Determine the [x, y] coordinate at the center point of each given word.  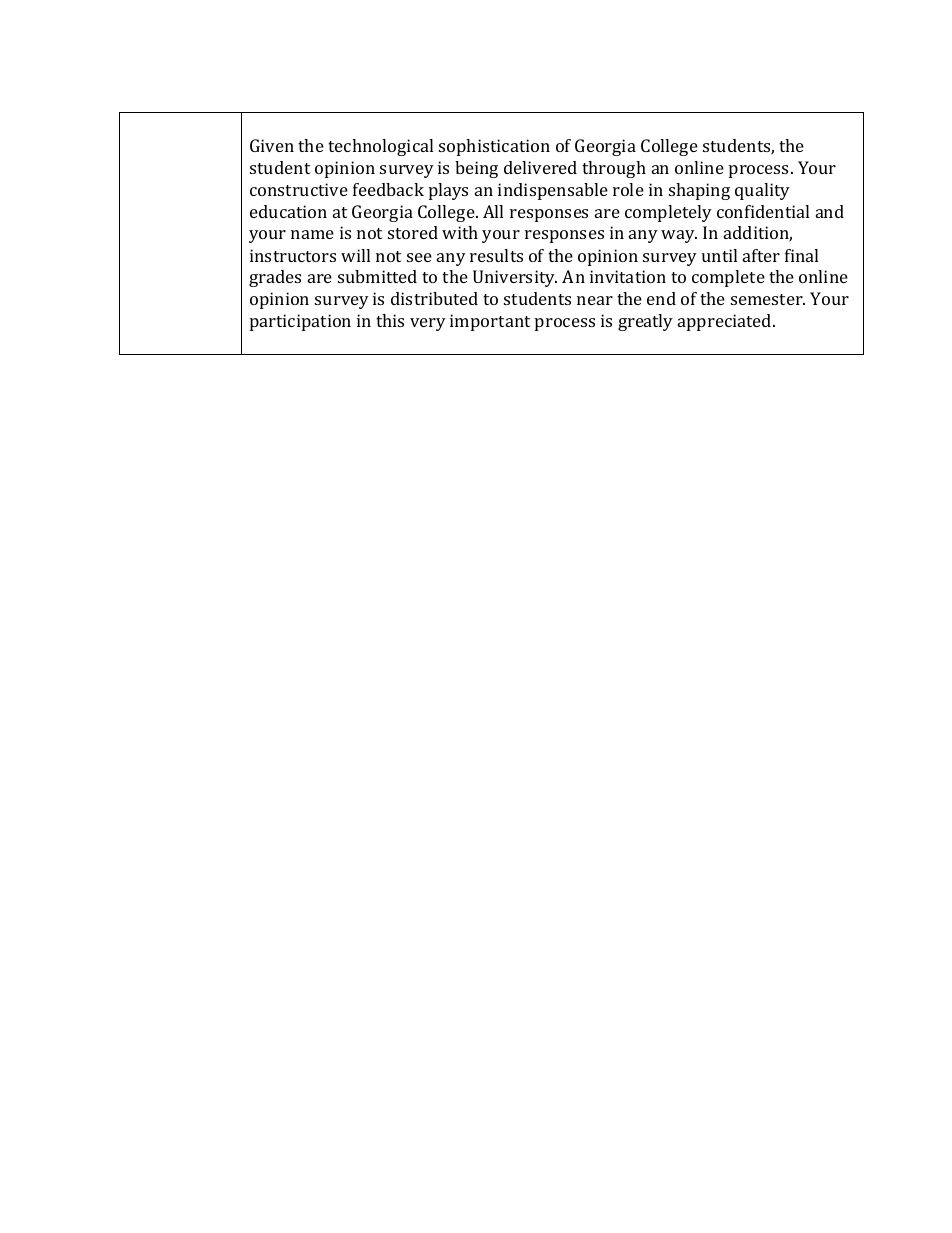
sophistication [494, 147]
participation [300, 322]
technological [380, 147]
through [614, 169]
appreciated [726, 322]
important [490, 322]
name [312, 234]
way [679, 236]
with [460, 232]
